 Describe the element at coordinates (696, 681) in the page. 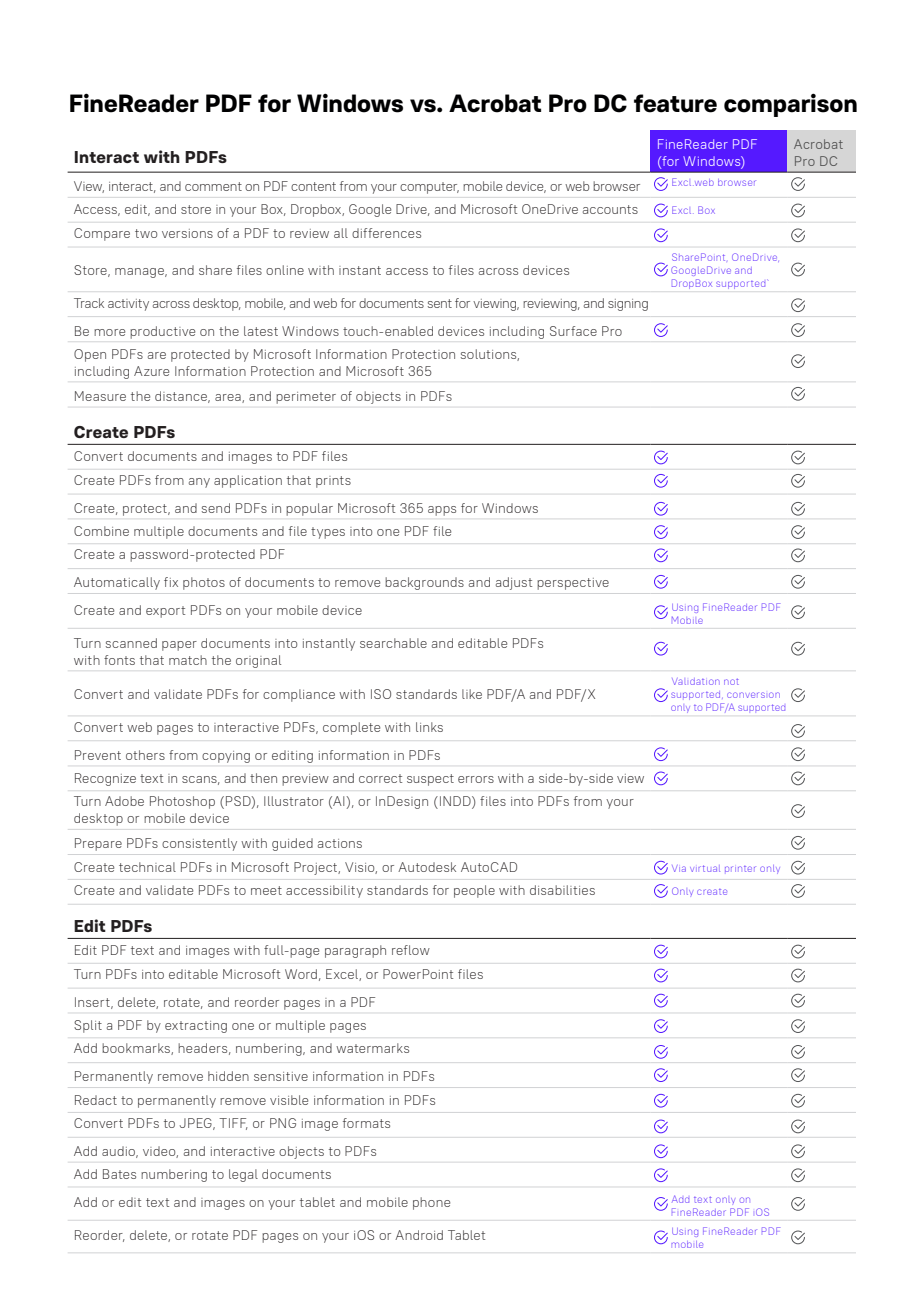

I see `Validation` at that location.
